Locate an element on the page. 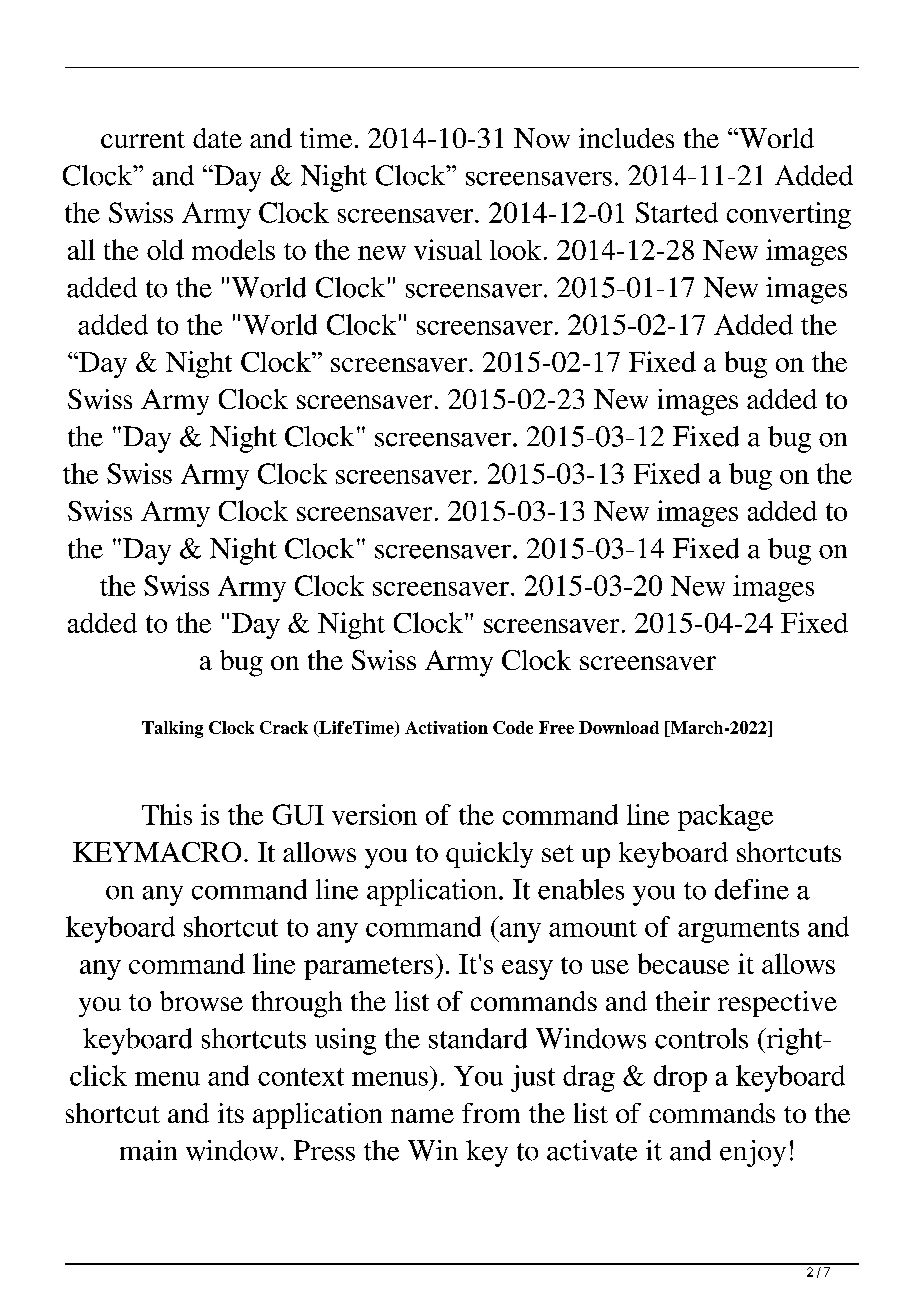 Image resolution: width=924 pixels, height=1308 pixels. its is located at coordinates (231, 1113).
